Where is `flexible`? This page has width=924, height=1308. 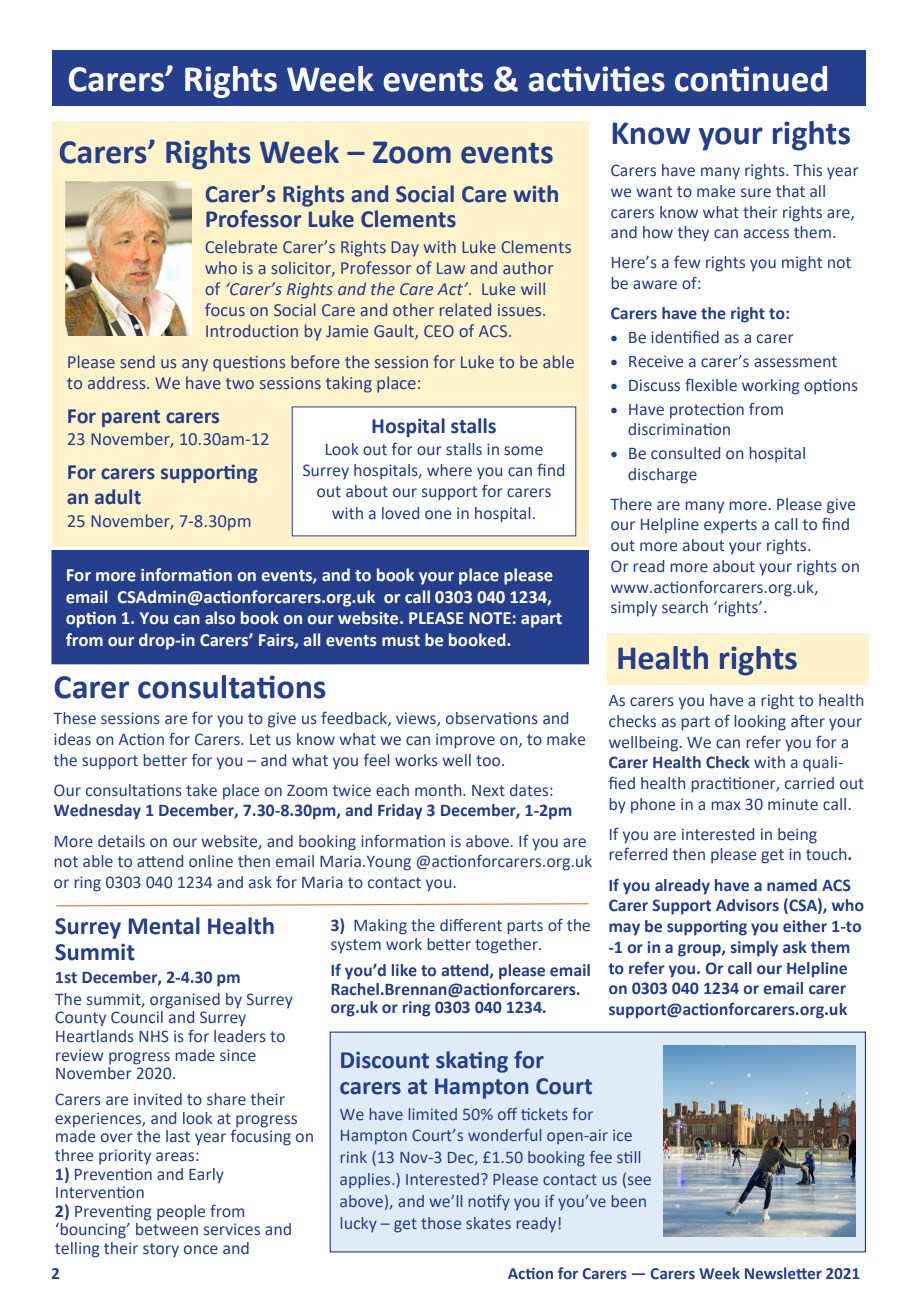
flexible is located at coordinates (711, 385).
